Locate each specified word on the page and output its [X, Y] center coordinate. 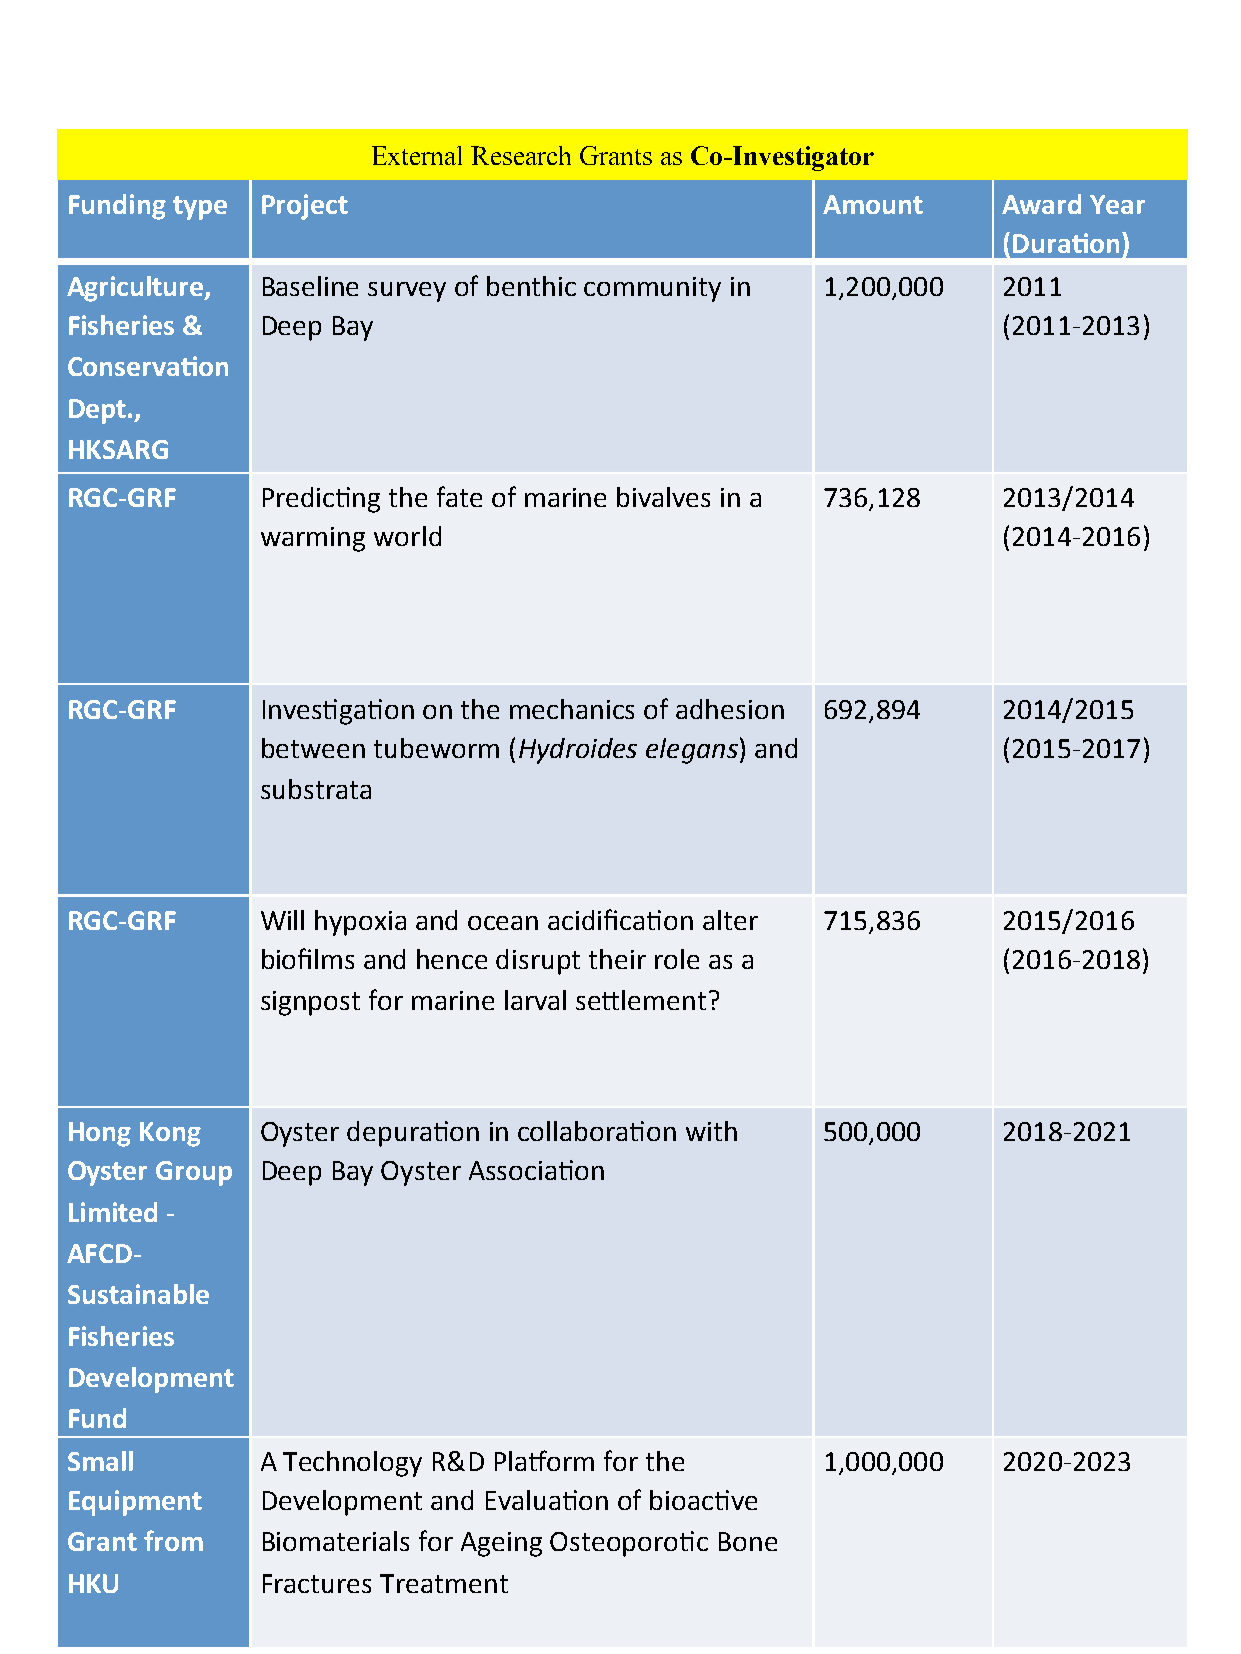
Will [282, 920]
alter [730, 920]
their [617, 959]
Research [521, 155]
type [200, 208]
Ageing [501, 1544]
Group [194, 1173]
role [677, 959]
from [173, 1540]
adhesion [730, 709]
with [711, 1131]
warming [313, 539]
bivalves [663, 497]
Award [1041, 204]
